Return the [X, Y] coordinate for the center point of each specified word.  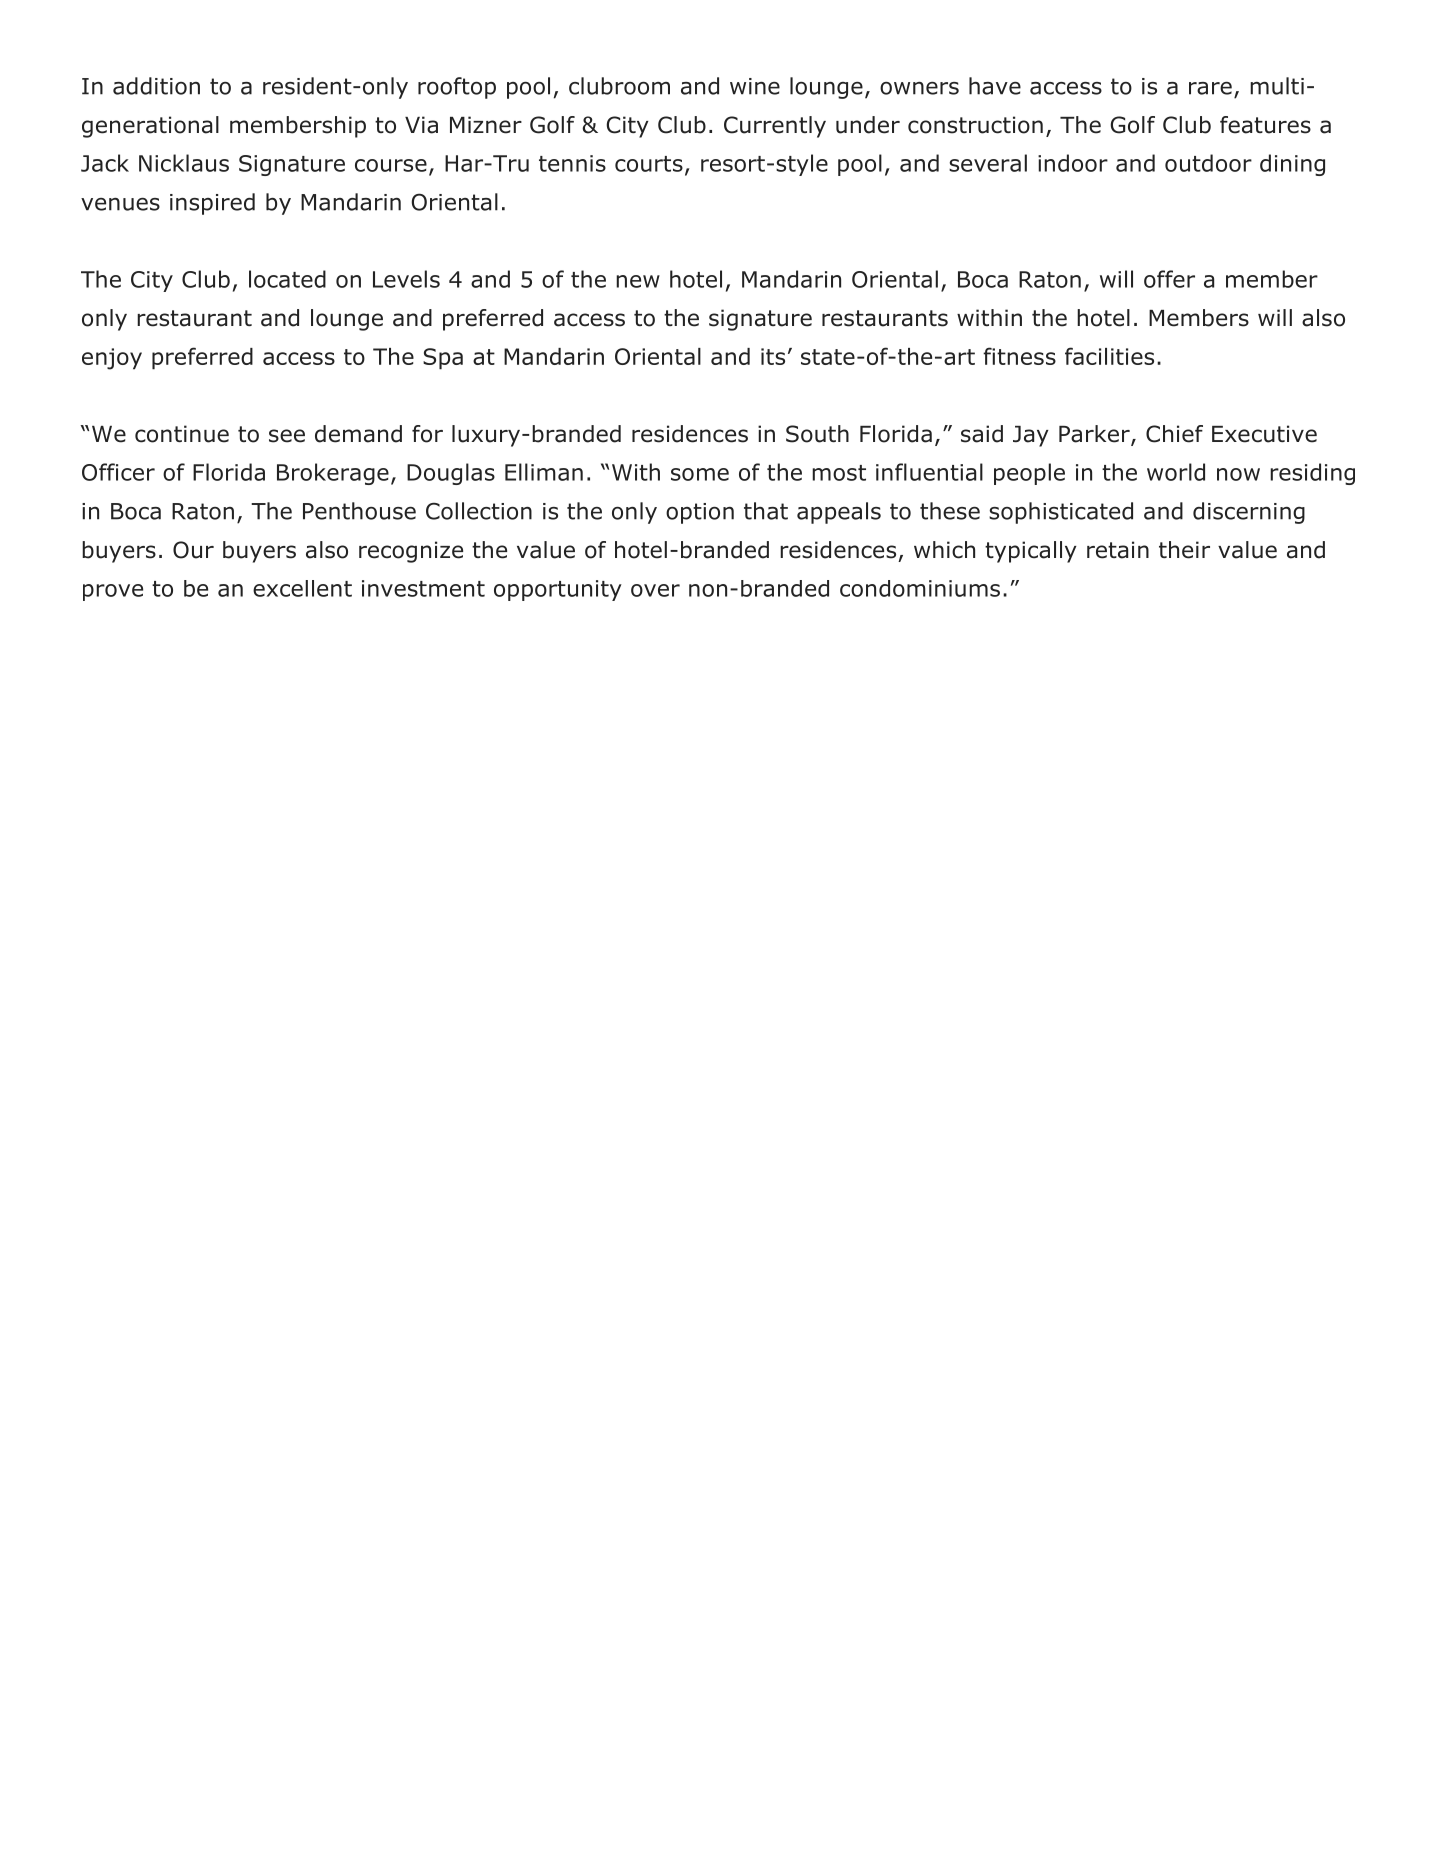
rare [1210, 88]
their [1184, 550]
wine [755, 86]
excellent [302, 588]
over [655, 590]
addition [156, 86]
